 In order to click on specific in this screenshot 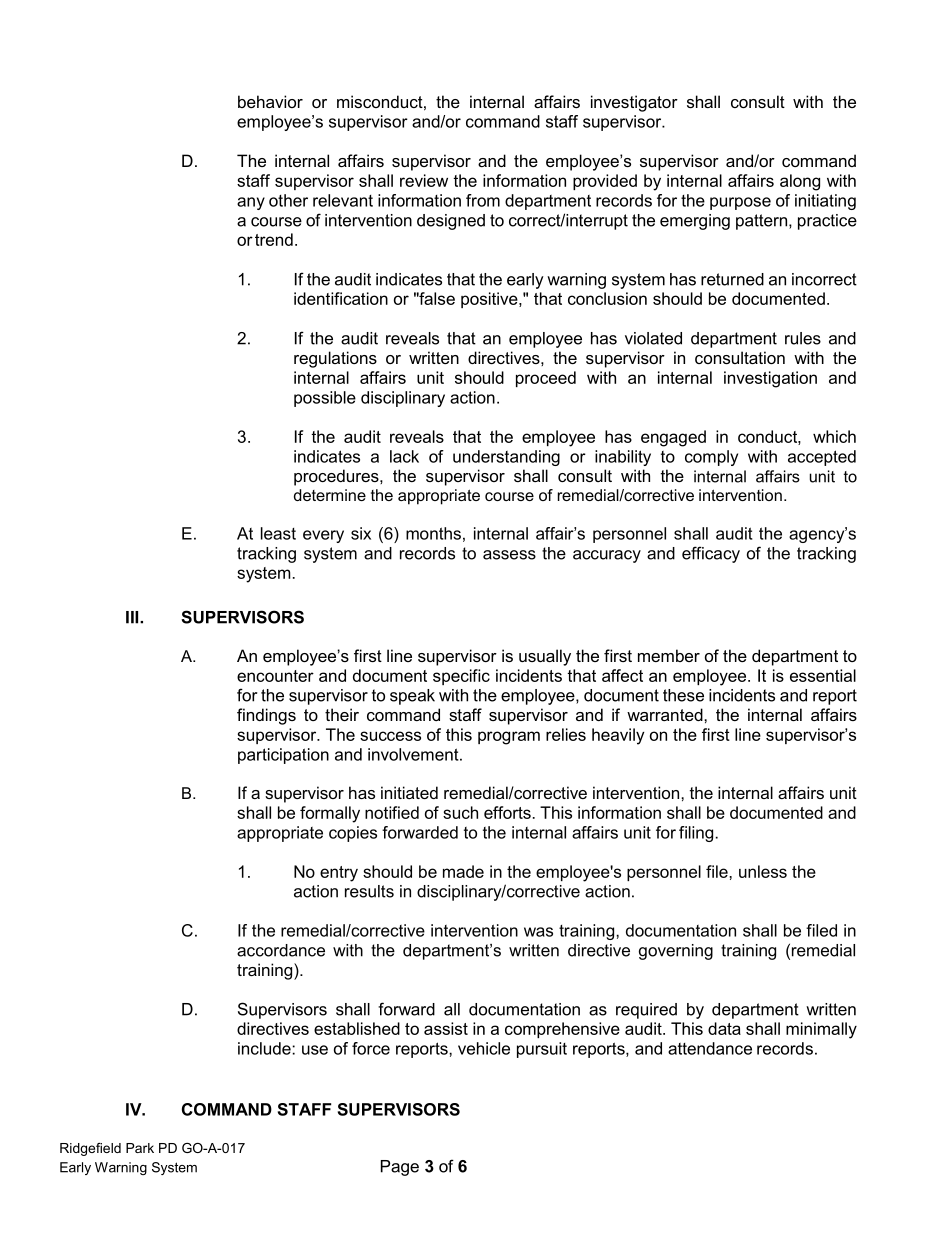, I will do `click(461, 677)`.
